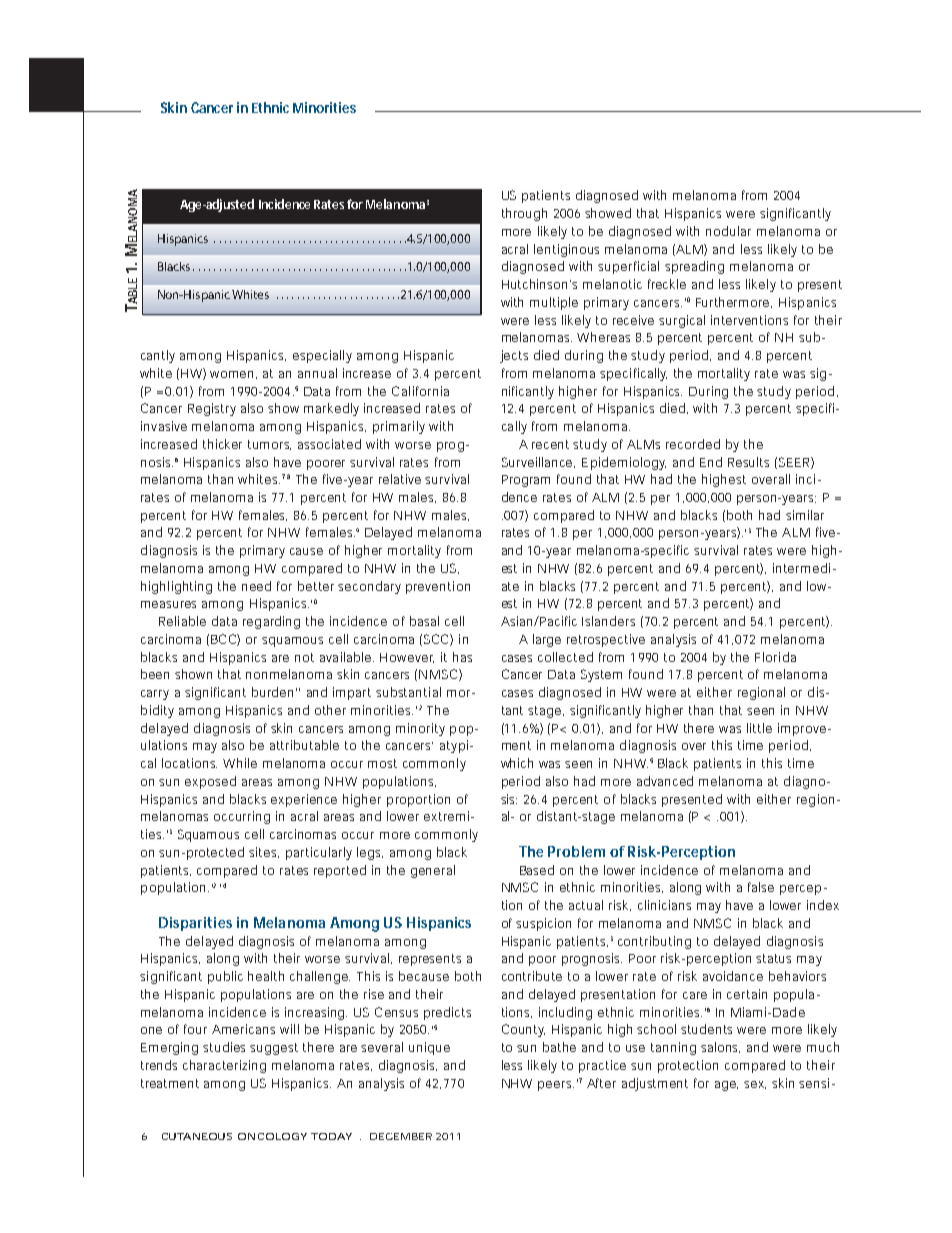 The width and height of the screenshot is (952, 1233). I want to click on DECEMBER, so click(401, 1136).
